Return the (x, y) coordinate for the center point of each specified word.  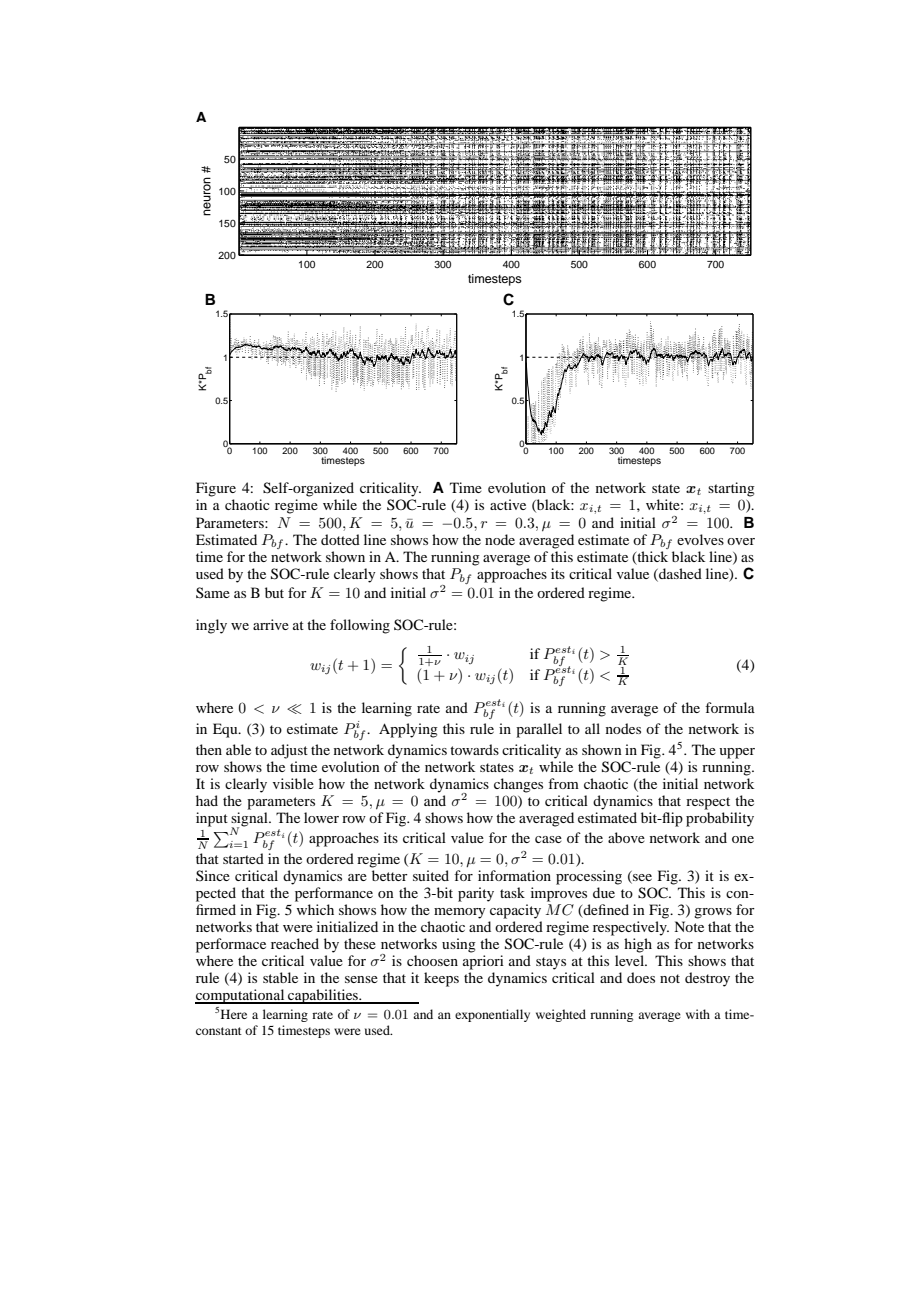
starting (731, 489)
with (698, 1014)
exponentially (492, 1015)
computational (241, 996)
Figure (216, 489)
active (508, 504)
